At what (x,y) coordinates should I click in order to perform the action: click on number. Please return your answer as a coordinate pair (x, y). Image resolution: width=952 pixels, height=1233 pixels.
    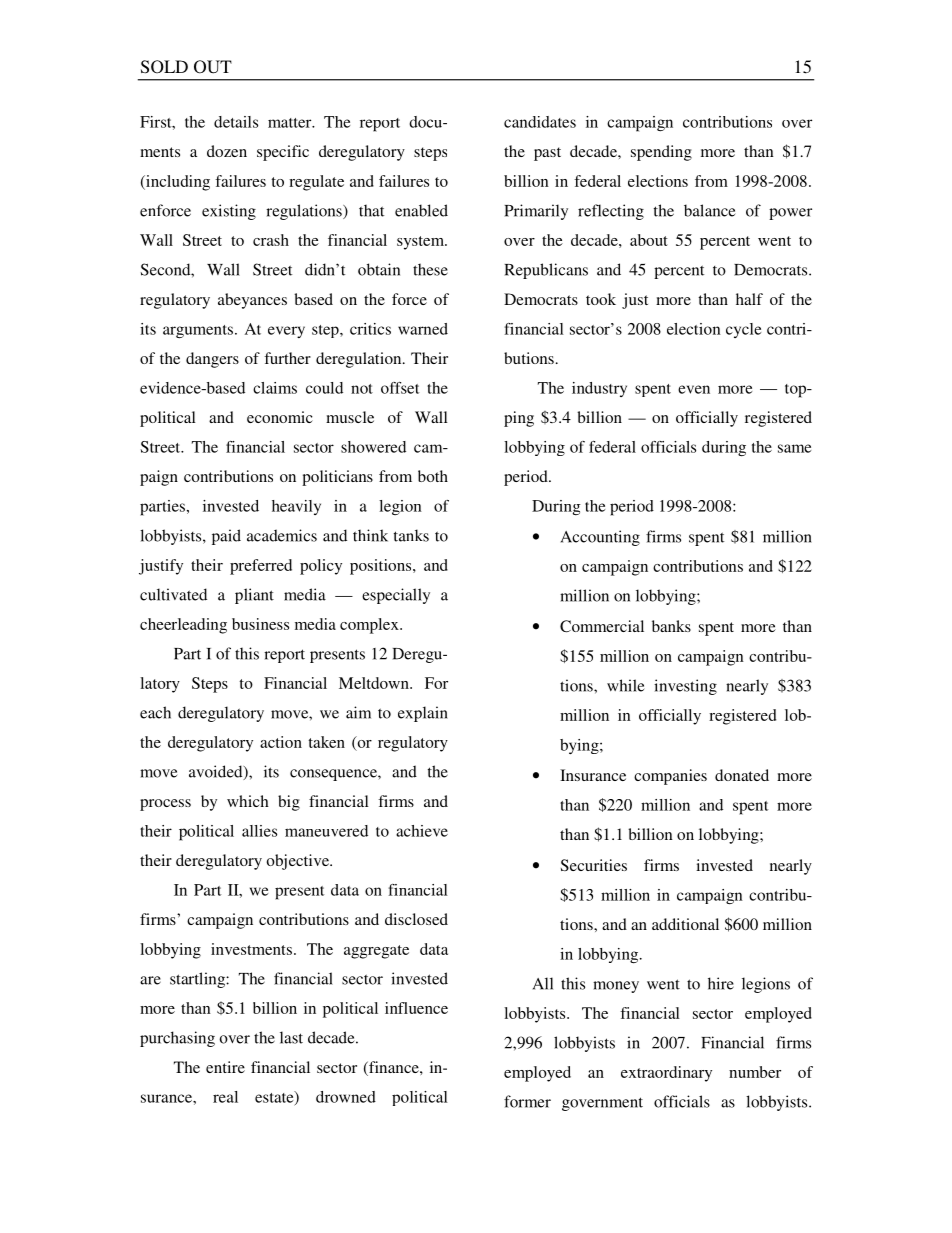
    Looking at the image, I should click on (755, 1072).
